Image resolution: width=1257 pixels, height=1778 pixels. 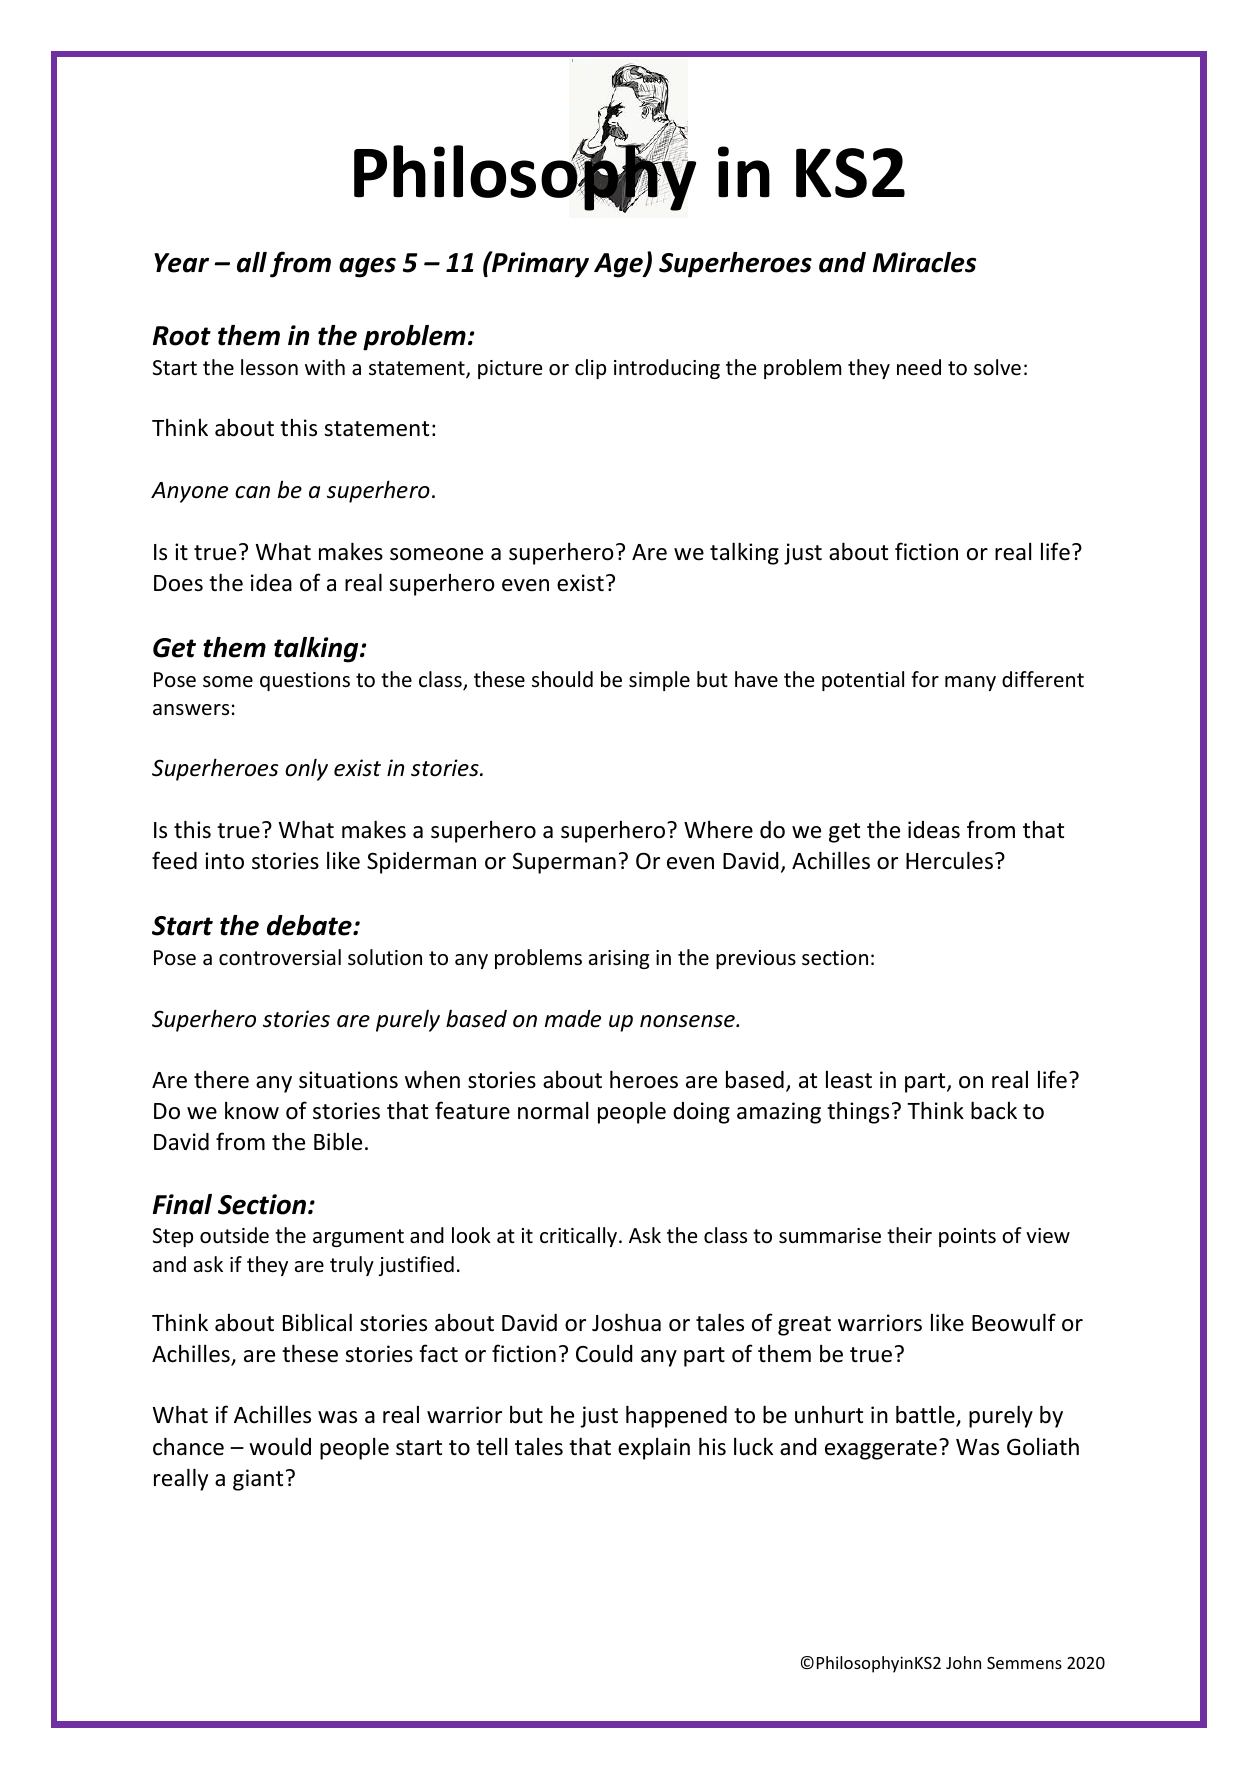 What do you see at coordinates (654, 1448) in the screenshot?
I see `explain` at bounding box center [654, 1448].
